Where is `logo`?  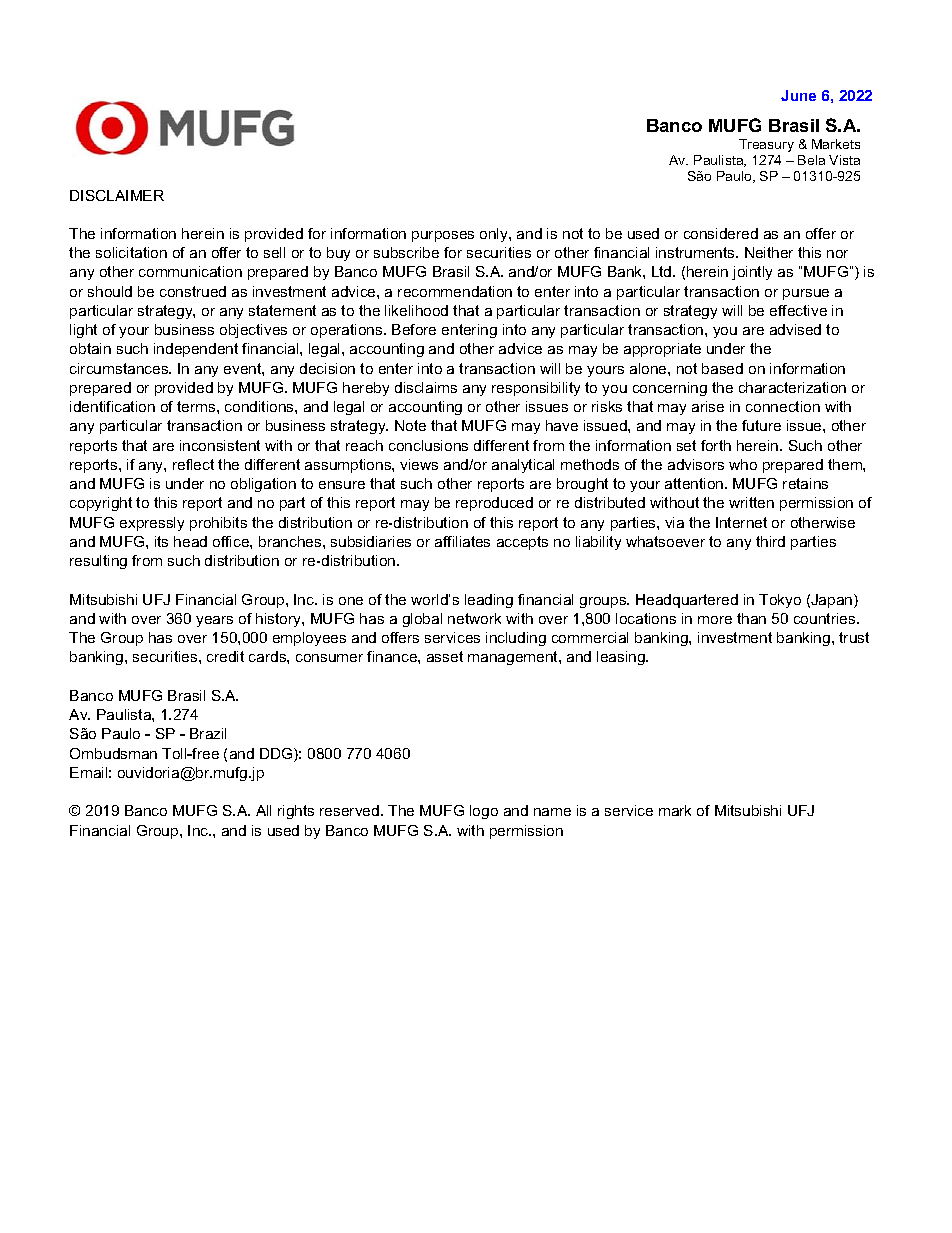
logo is located at coordinates (484, 812).
